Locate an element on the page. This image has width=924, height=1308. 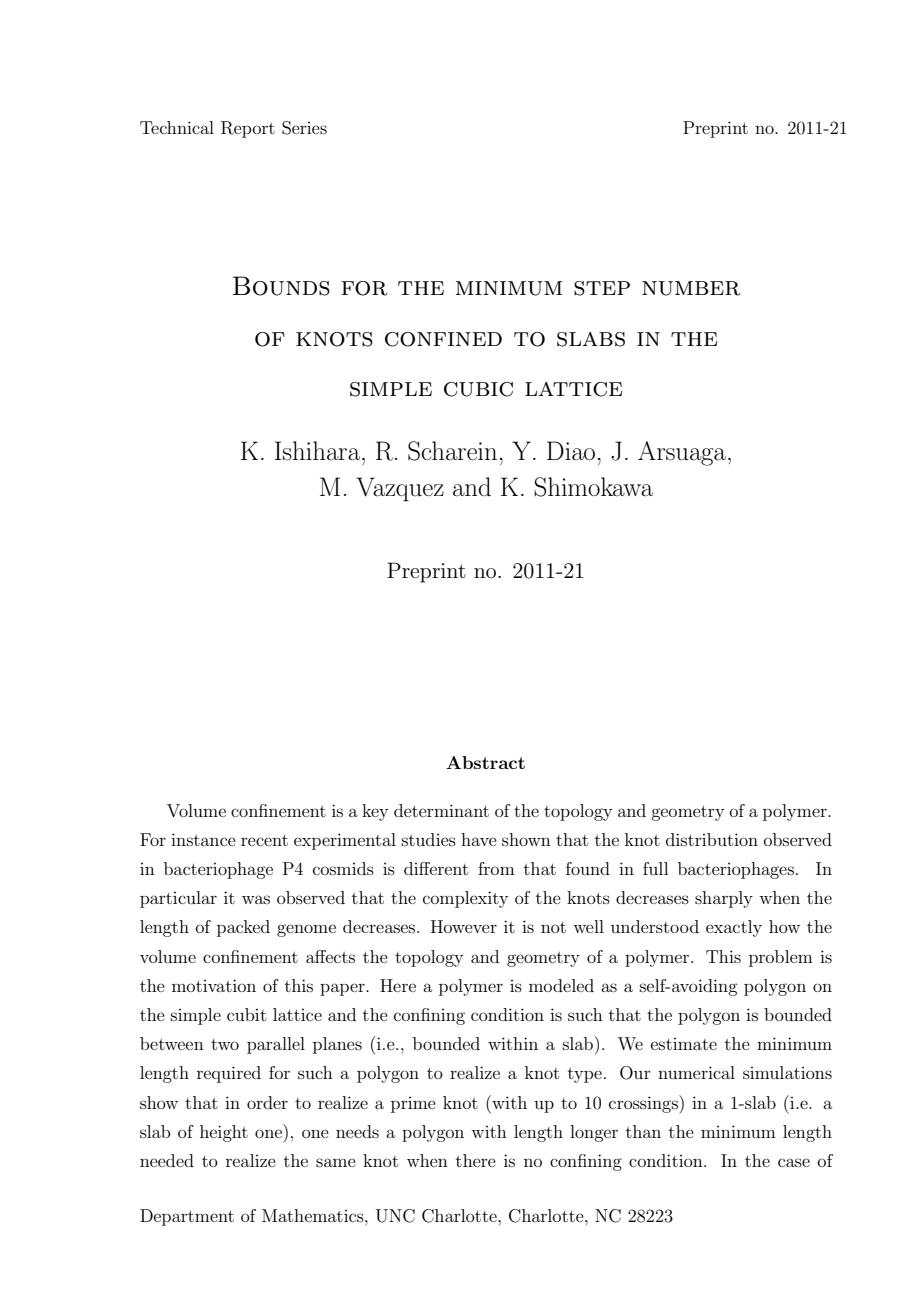
height is located at coordinates (224, 1133).
